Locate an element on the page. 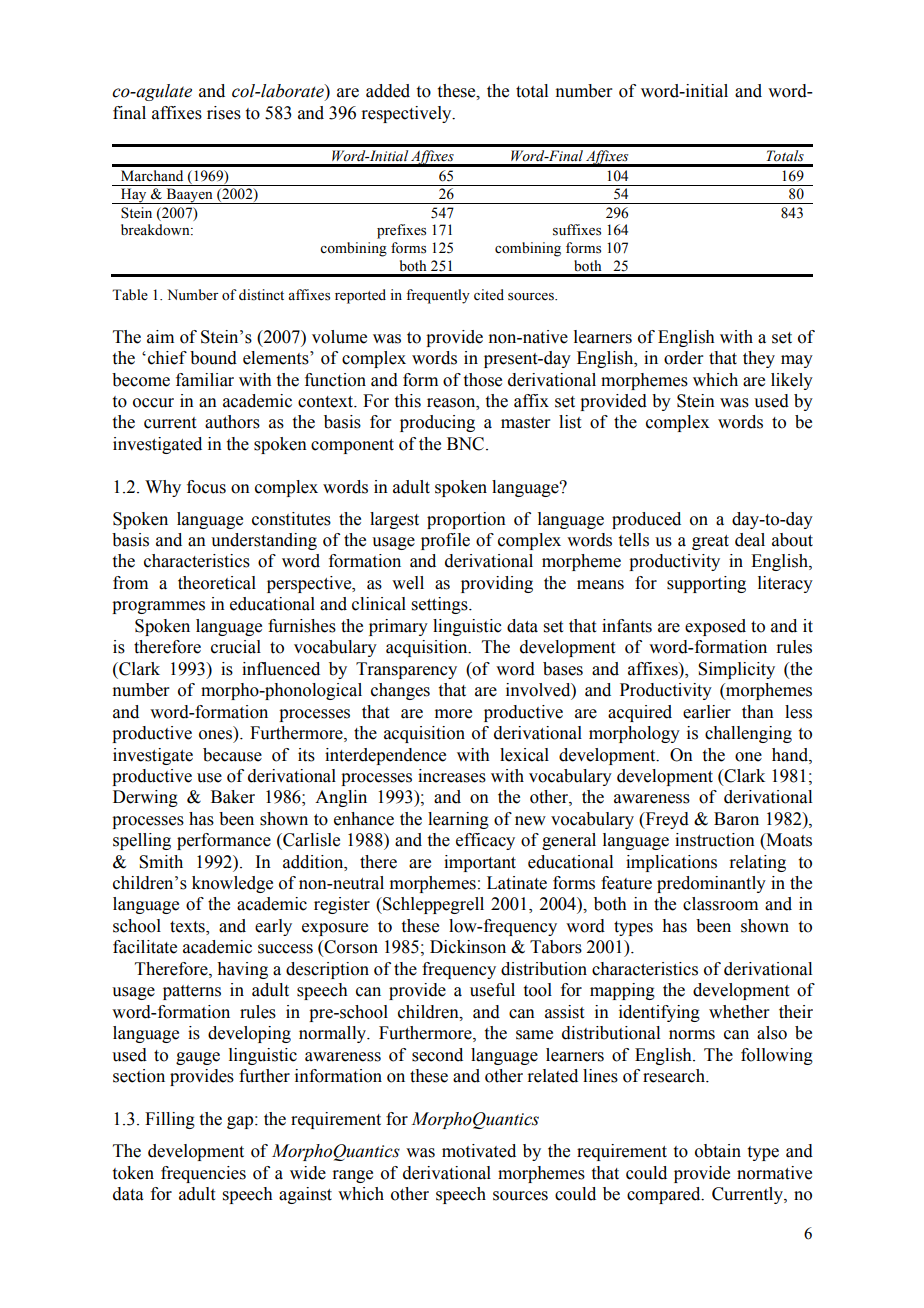  suffixes is located at coordinates (577, 230).
